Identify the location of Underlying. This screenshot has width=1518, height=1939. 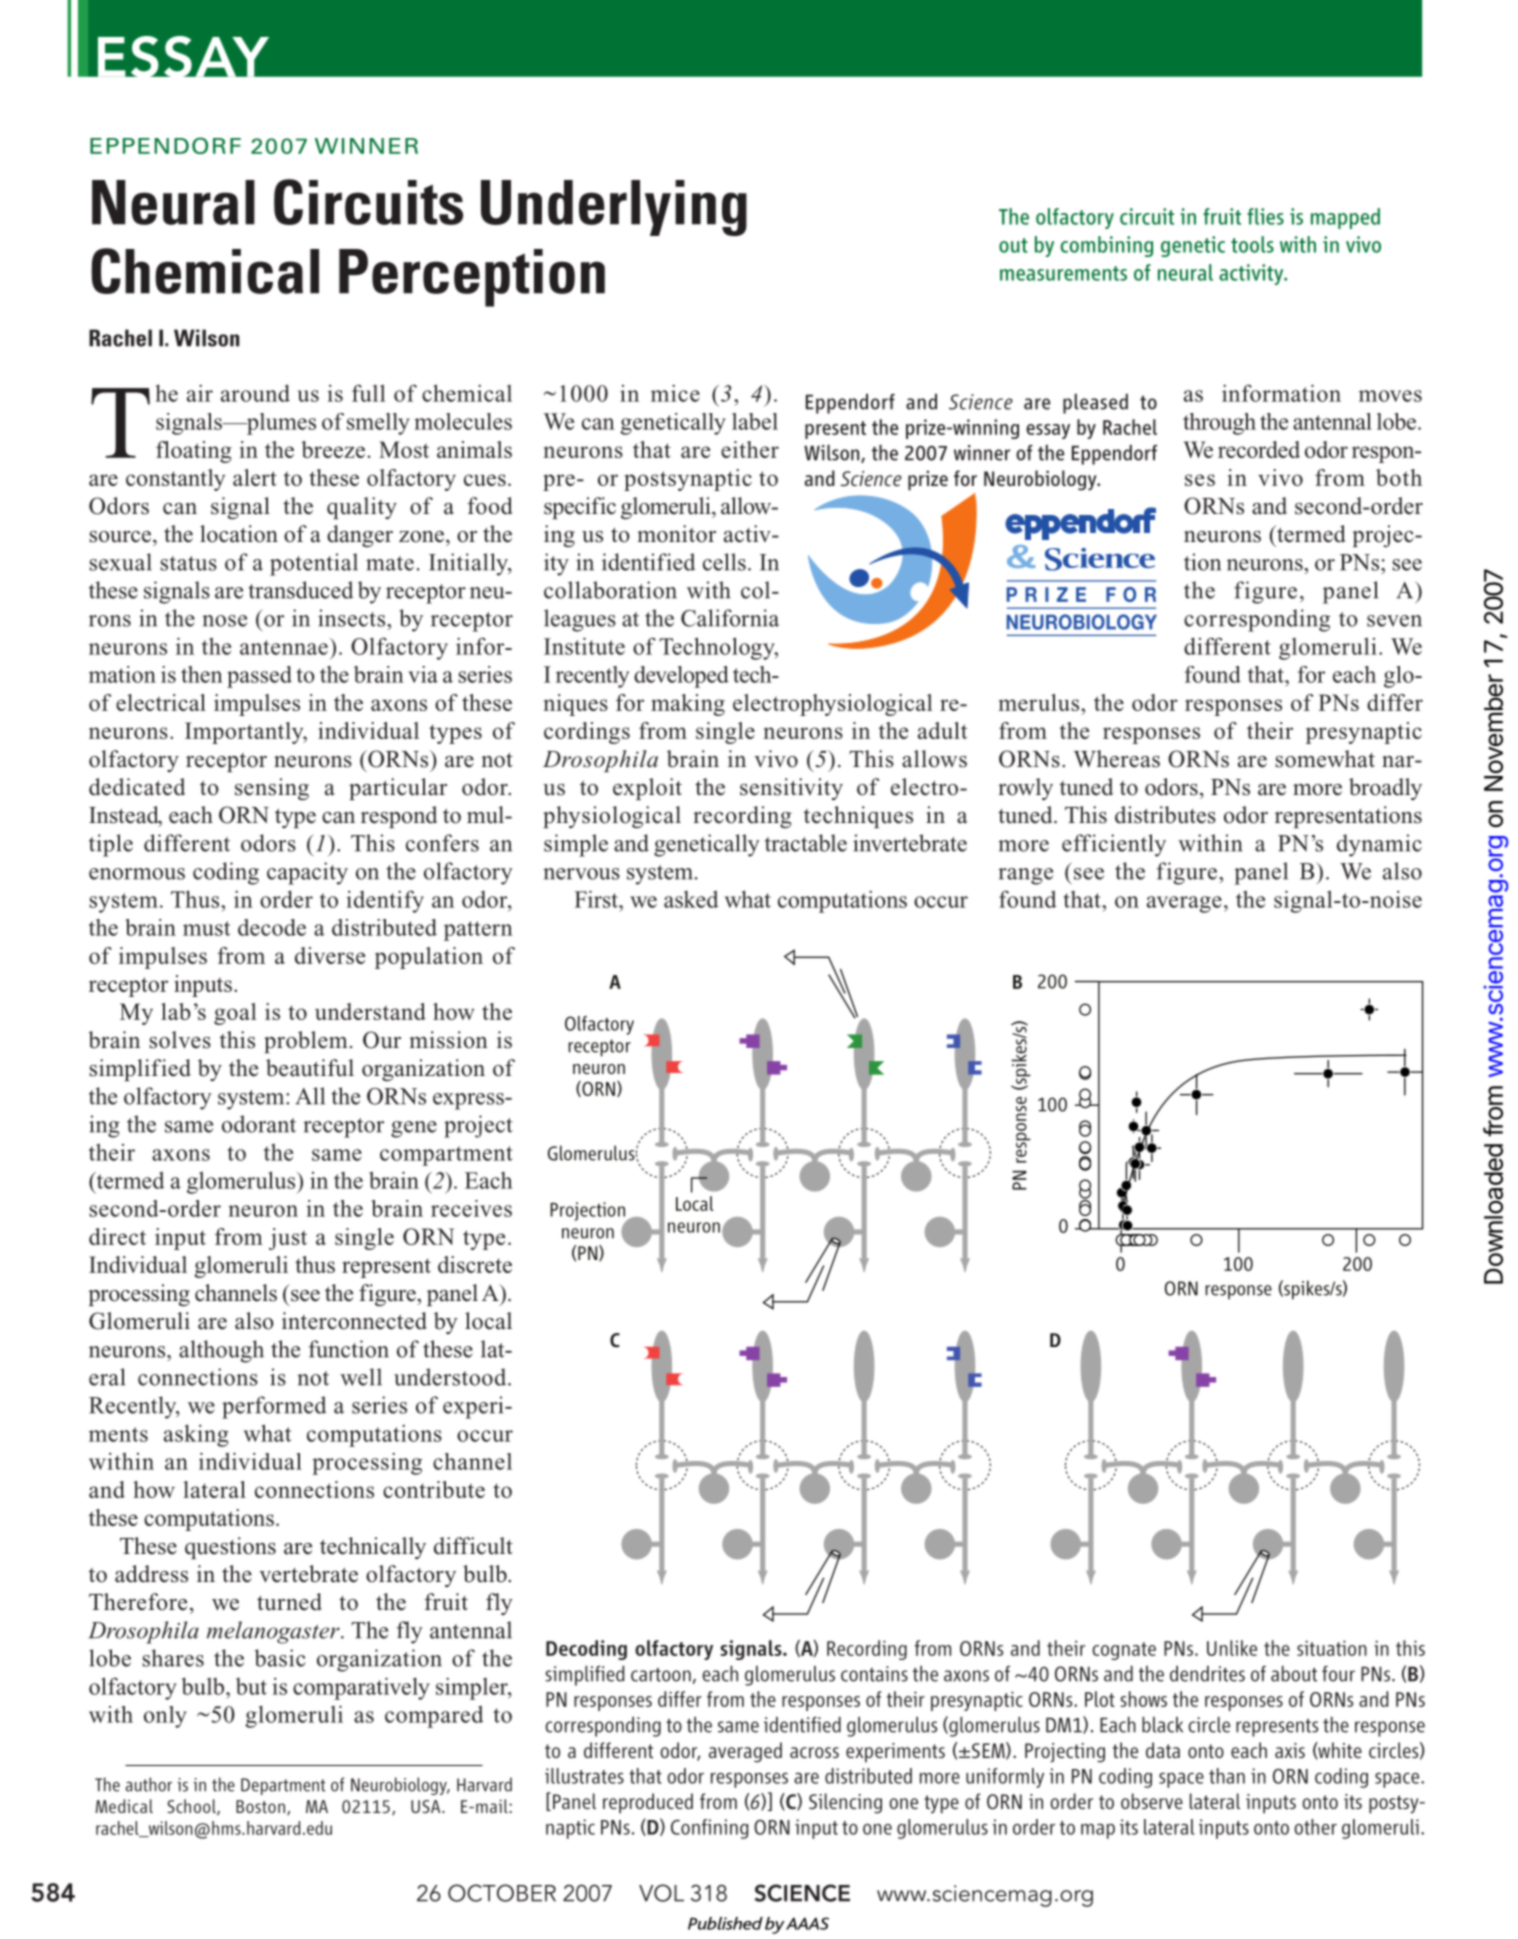
(614, 208).
